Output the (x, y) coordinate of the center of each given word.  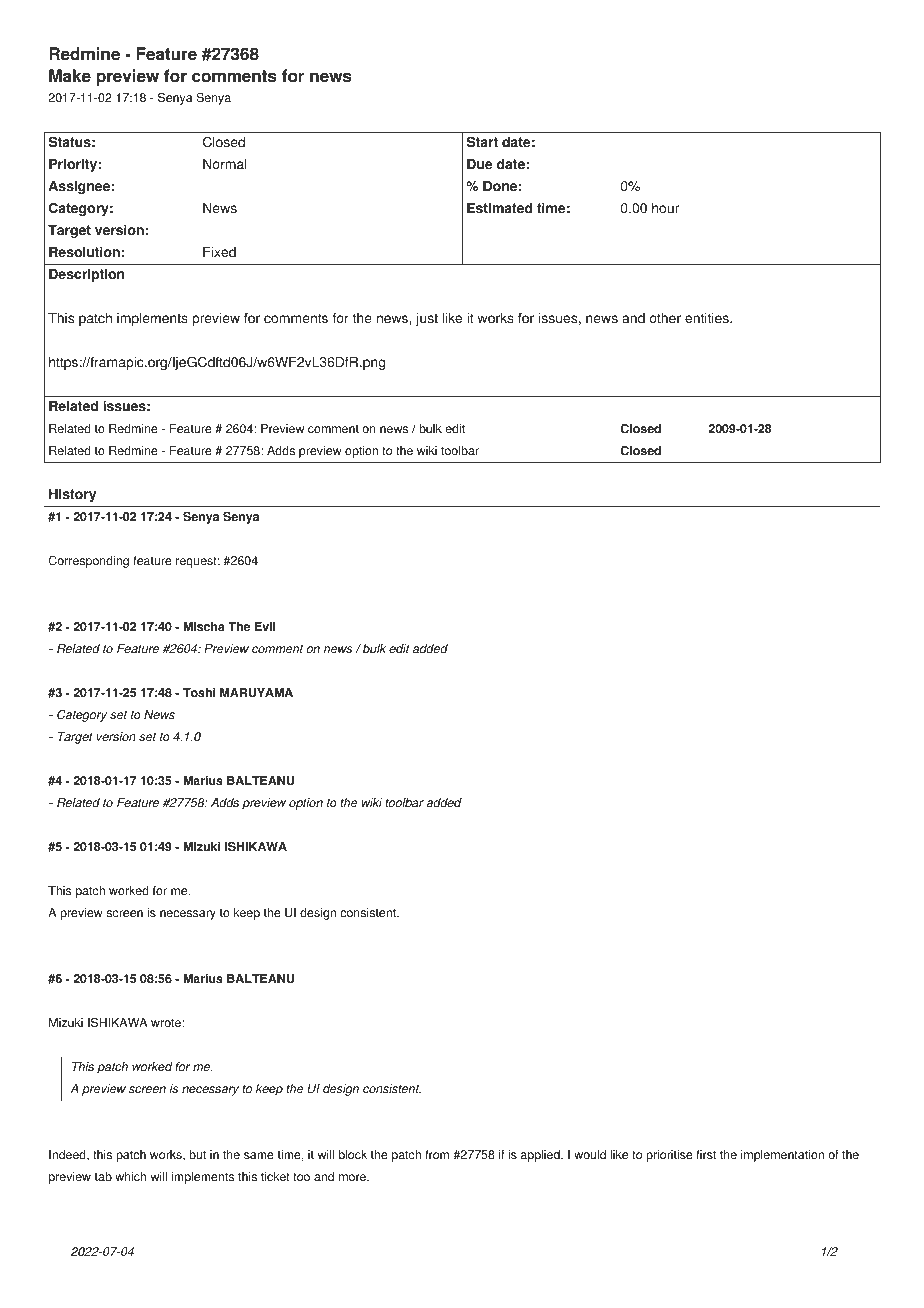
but (197, 1155)
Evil (265, 626)
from (437, 1155)
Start (482, 142)
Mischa (204, 627)
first (706, 1155)
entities (708, 318)
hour (665, 208)
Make (70, 76)
